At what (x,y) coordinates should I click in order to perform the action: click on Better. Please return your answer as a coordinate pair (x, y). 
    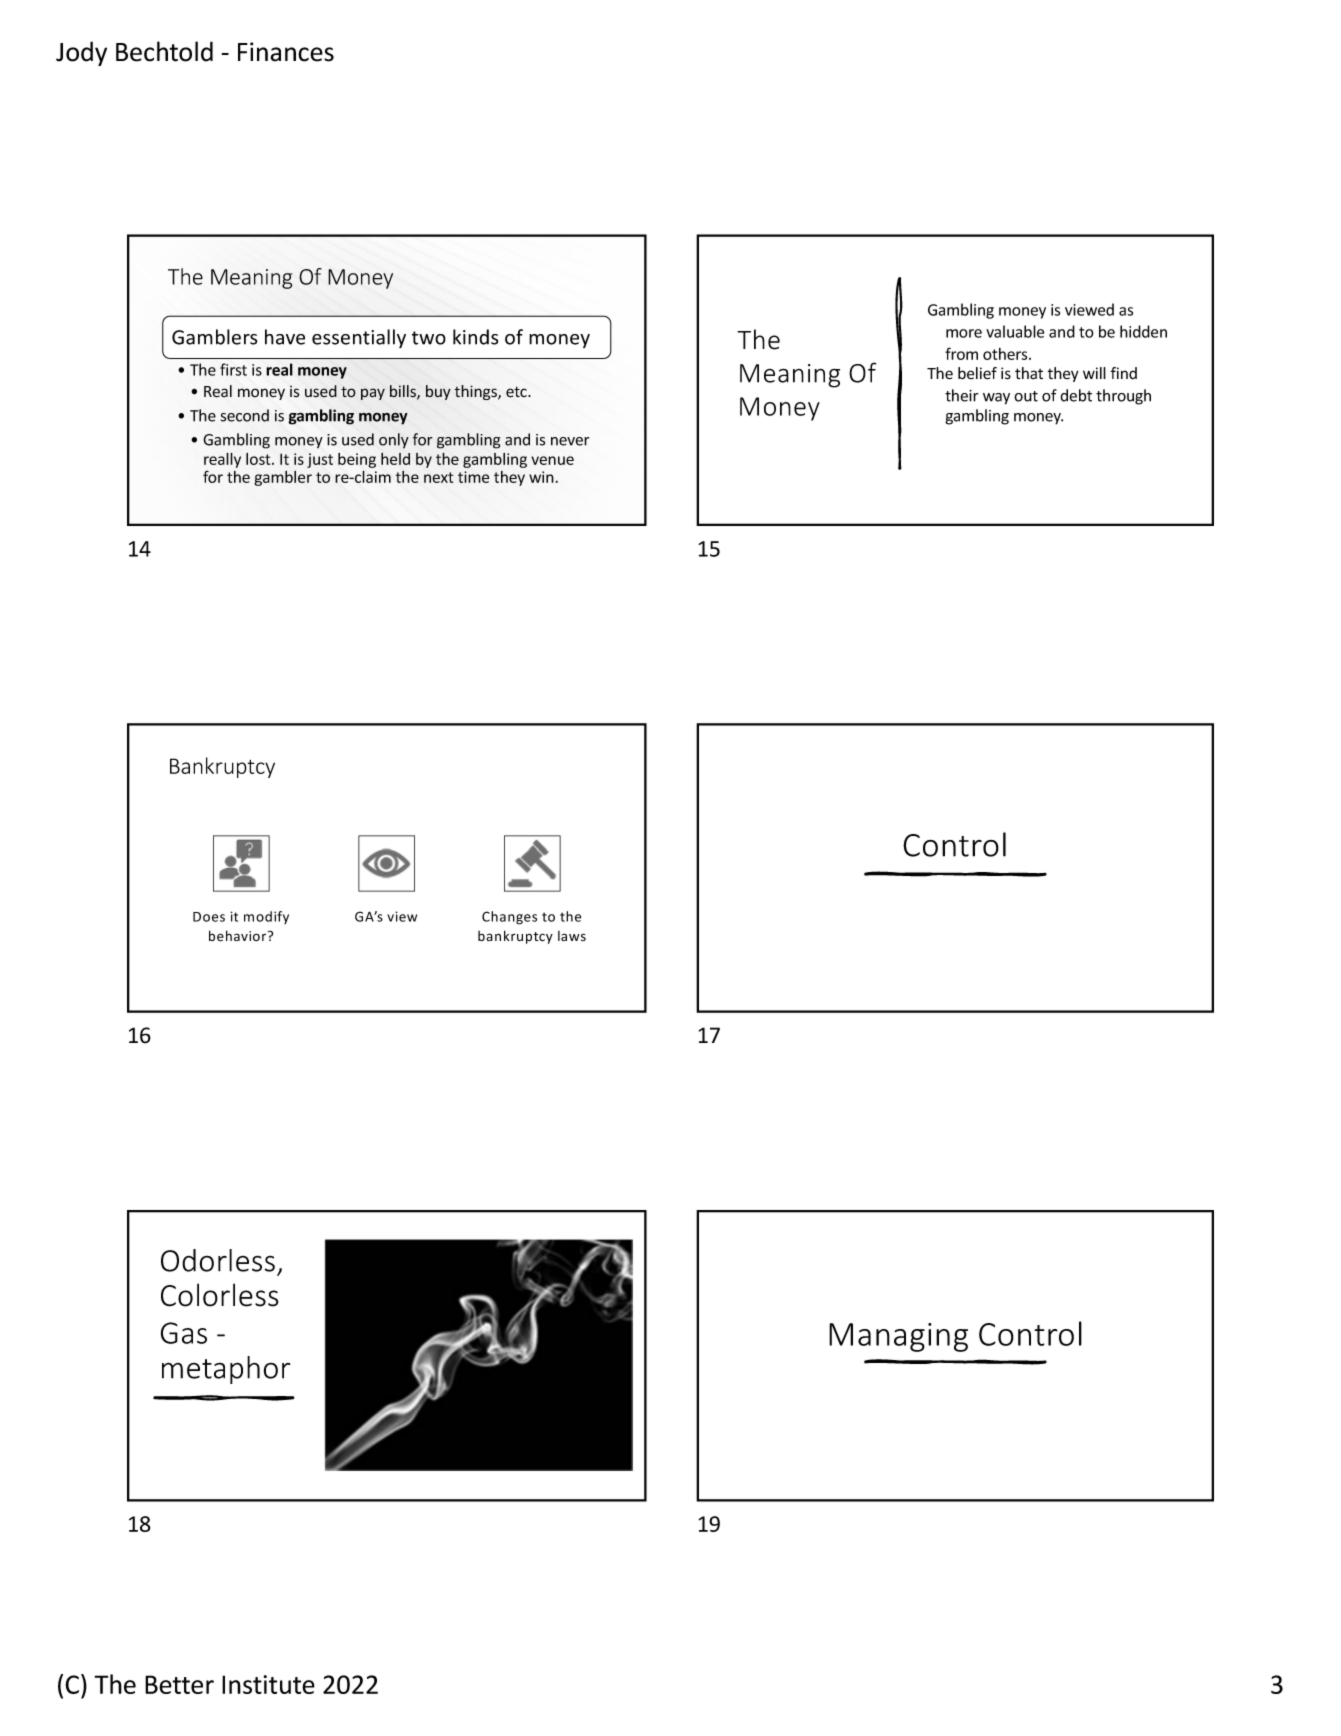
    Looking at the image, I should click on (179, 1684).
